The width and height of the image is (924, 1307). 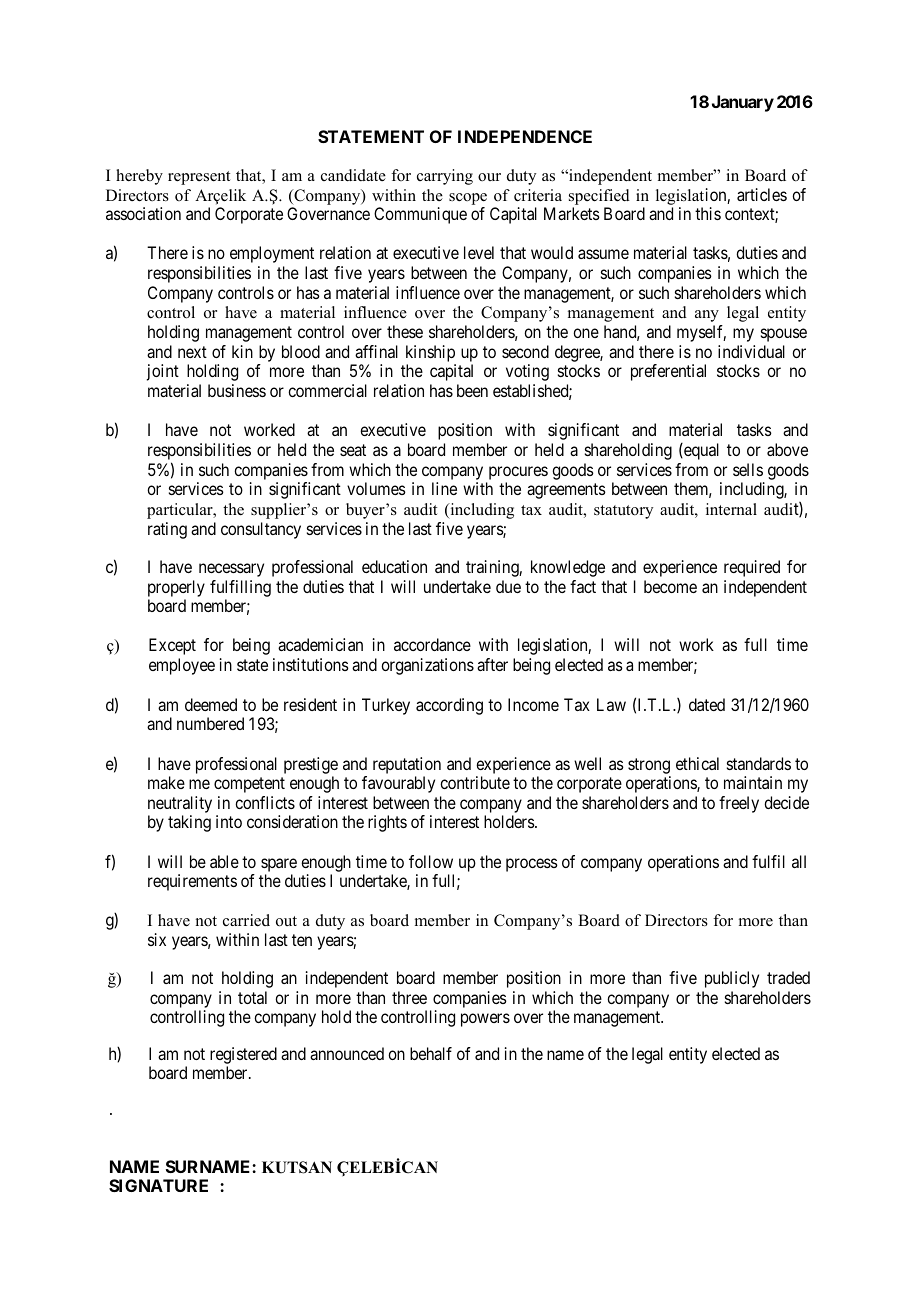 I want to click on after, so click(x=492, y=664).
